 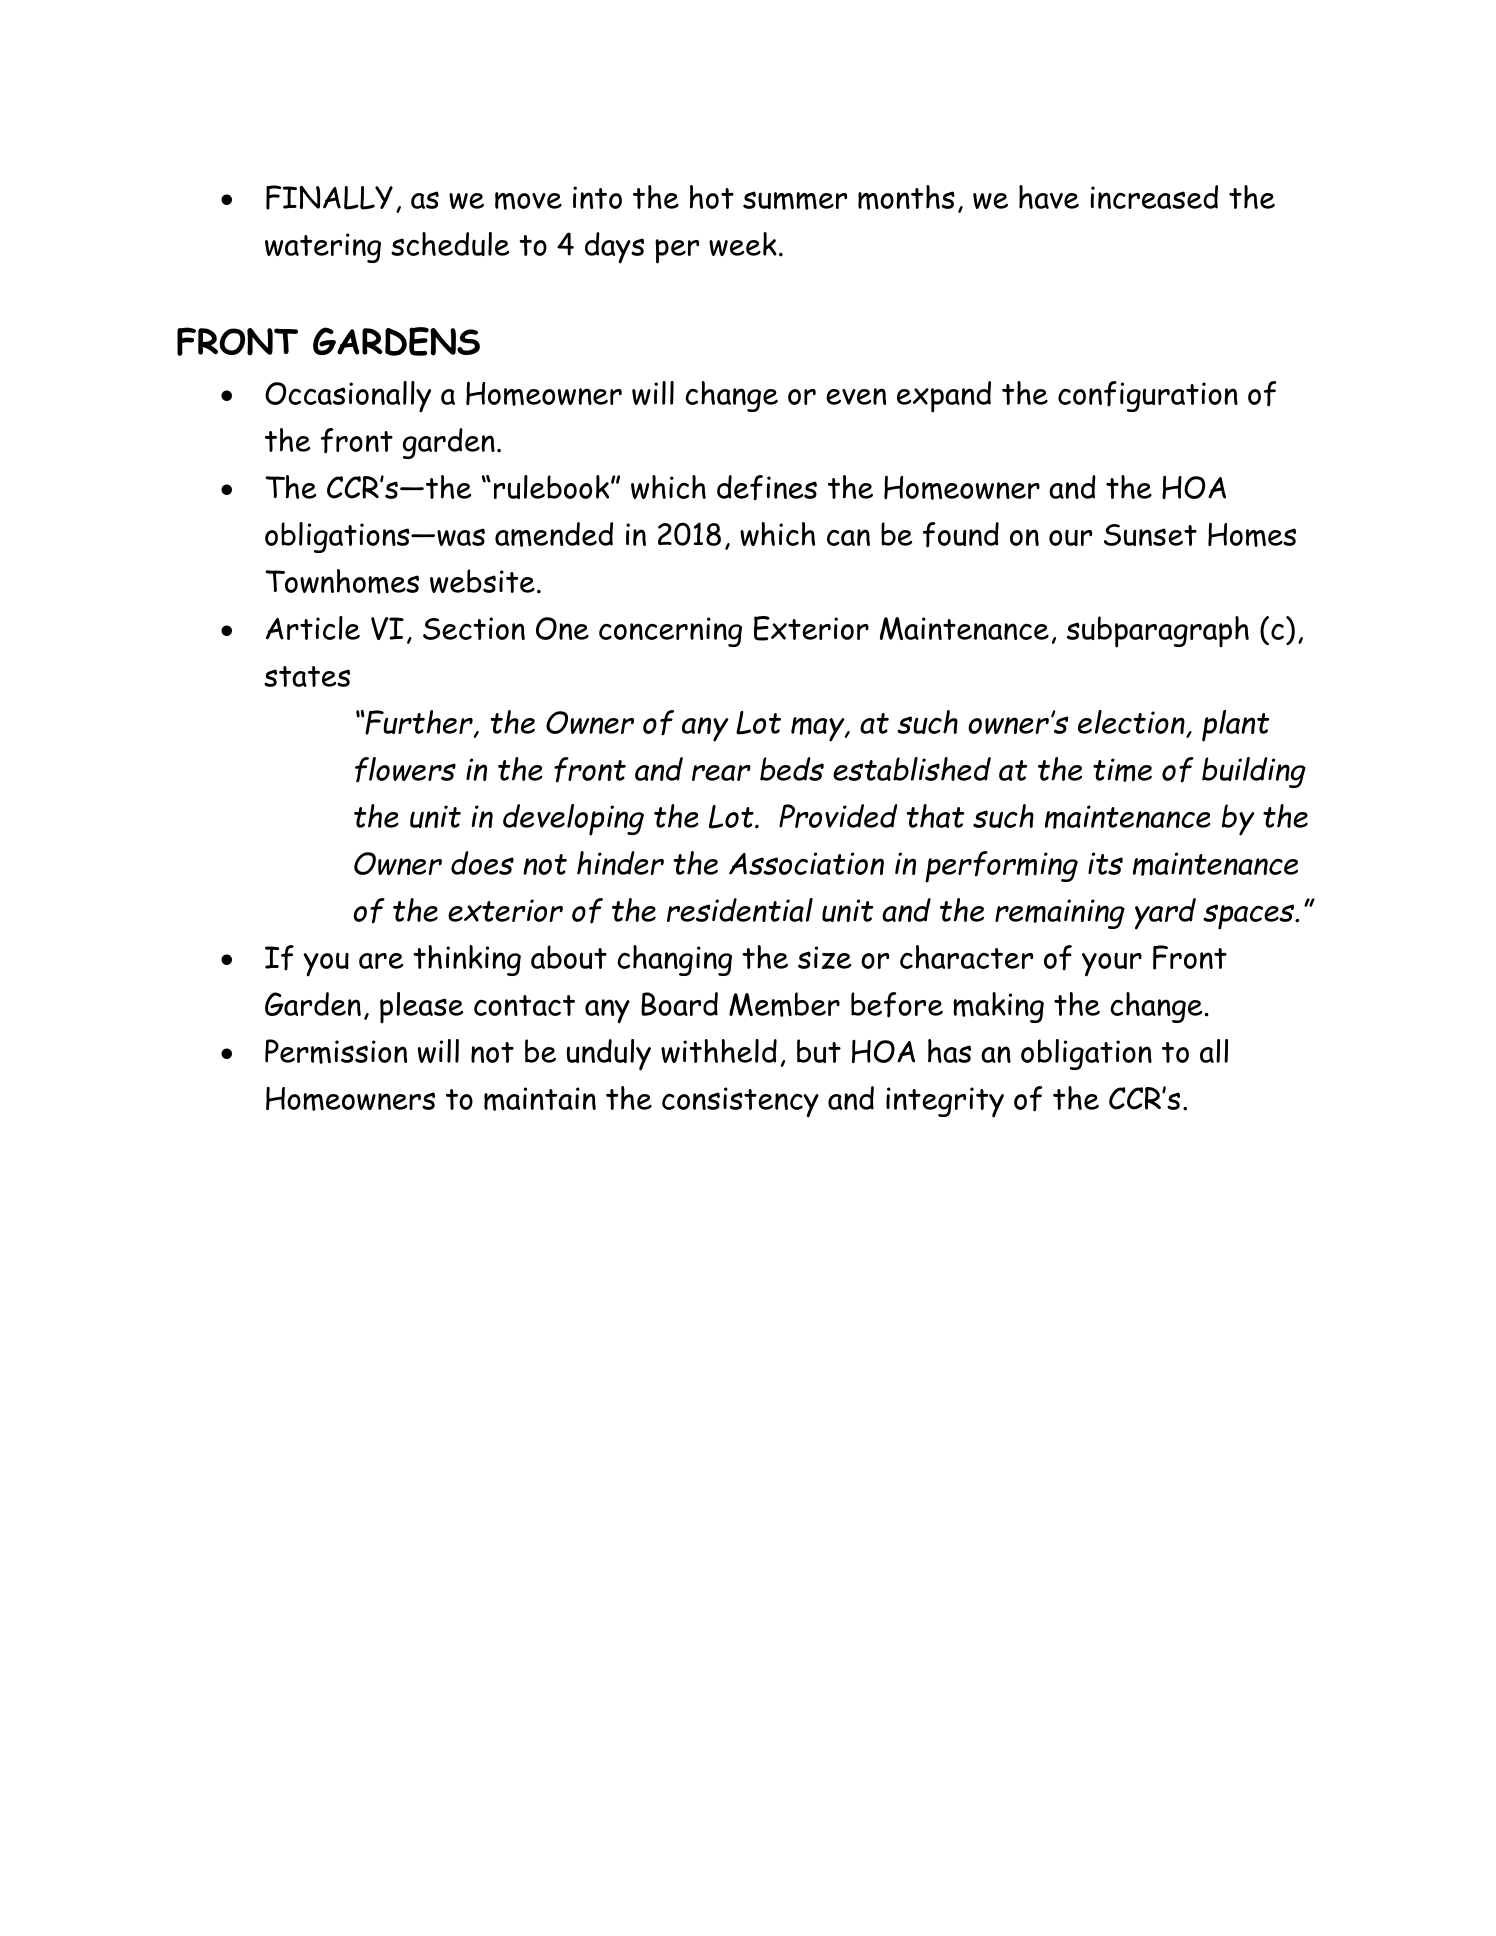 I want to click on Occasionally, so click(x=348, y=396).
